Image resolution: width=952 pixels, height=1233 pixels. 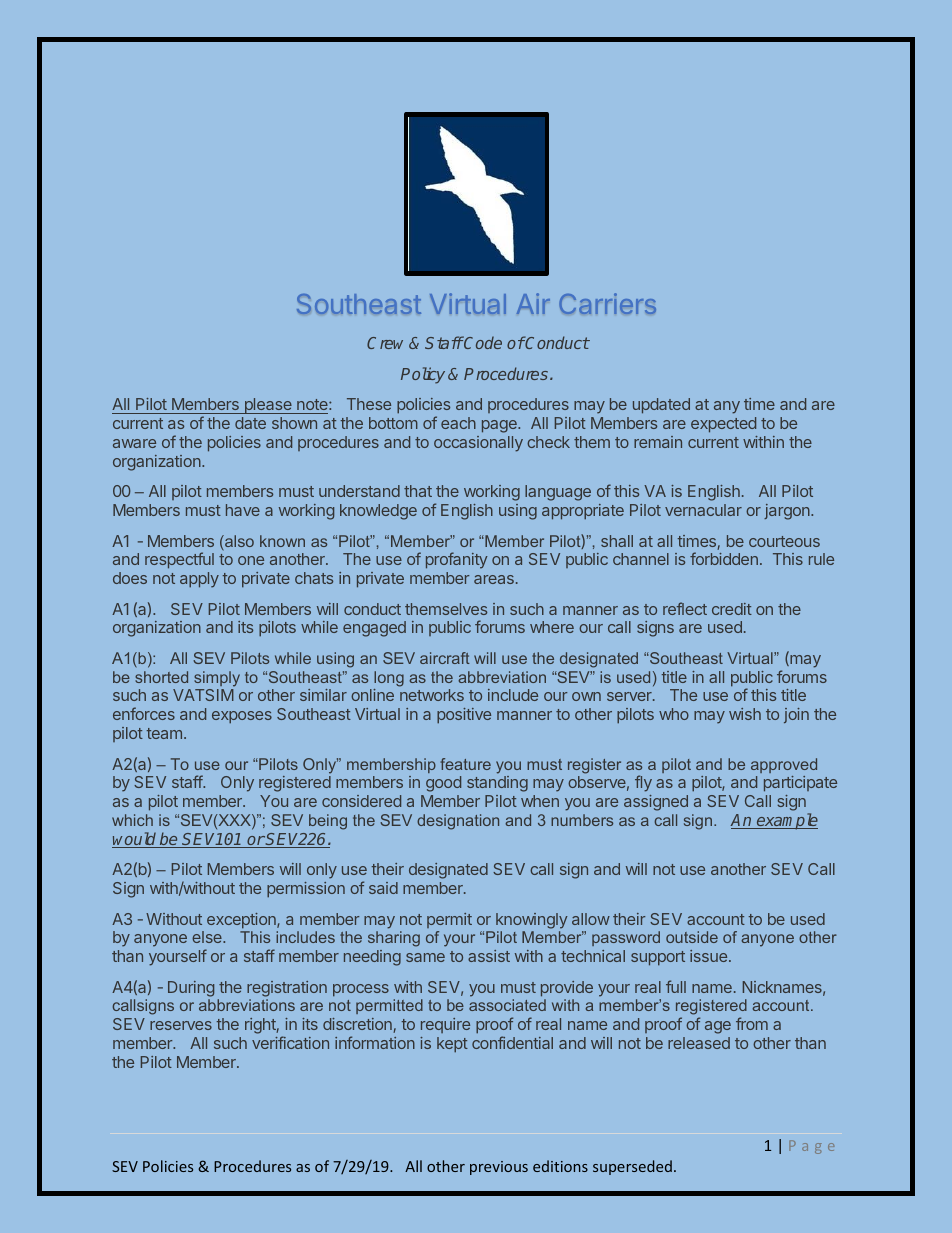 What do you see at coordinates (710, 956) in the document?
I see `issue` at bounding box center [710, 956].
